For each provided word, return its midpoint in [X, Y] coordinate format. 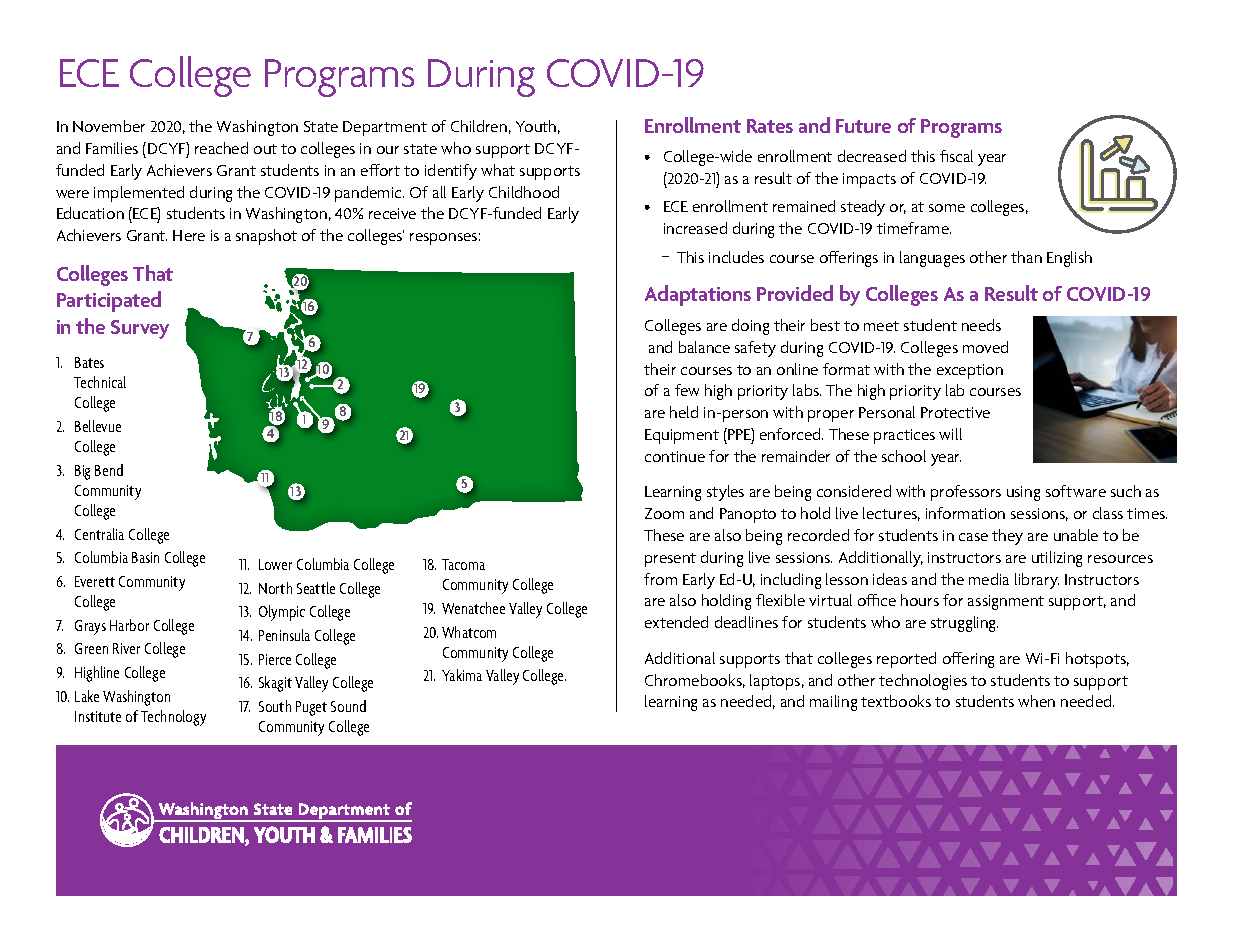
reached [221, 148]
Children [479, 126]
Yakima [462, 675]
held [684, 412]
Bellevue [98, 426]
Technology [173, 718]
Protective [955, 412]
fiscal [956, 156]
